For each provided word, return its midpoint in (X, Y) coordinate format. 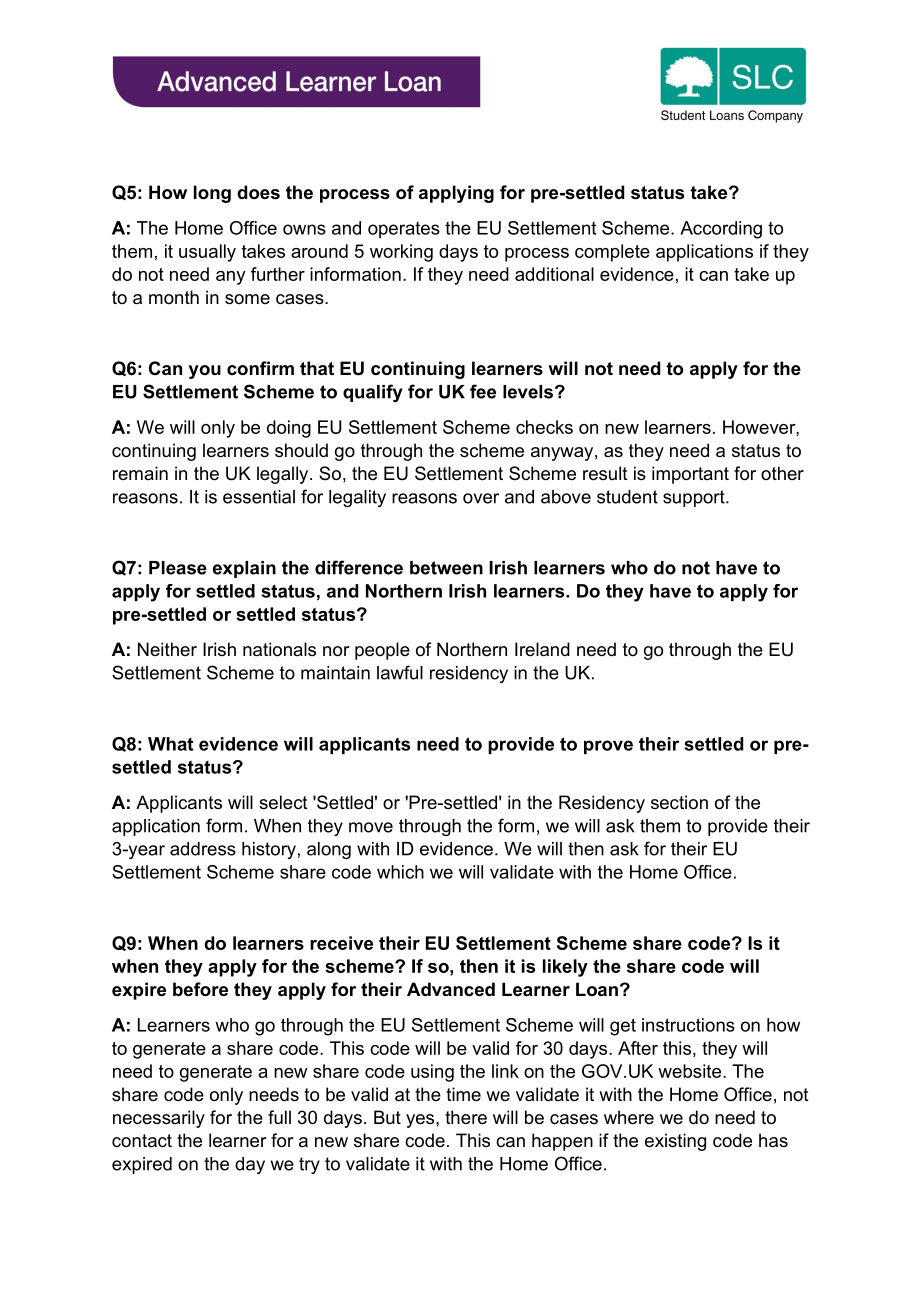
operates (404, 230)
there (466, 1117)
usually (207, 253)
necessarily (159, 1119)
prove (608, 747)
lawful (400, 672)
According (721, 230)
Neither (167, 649)
